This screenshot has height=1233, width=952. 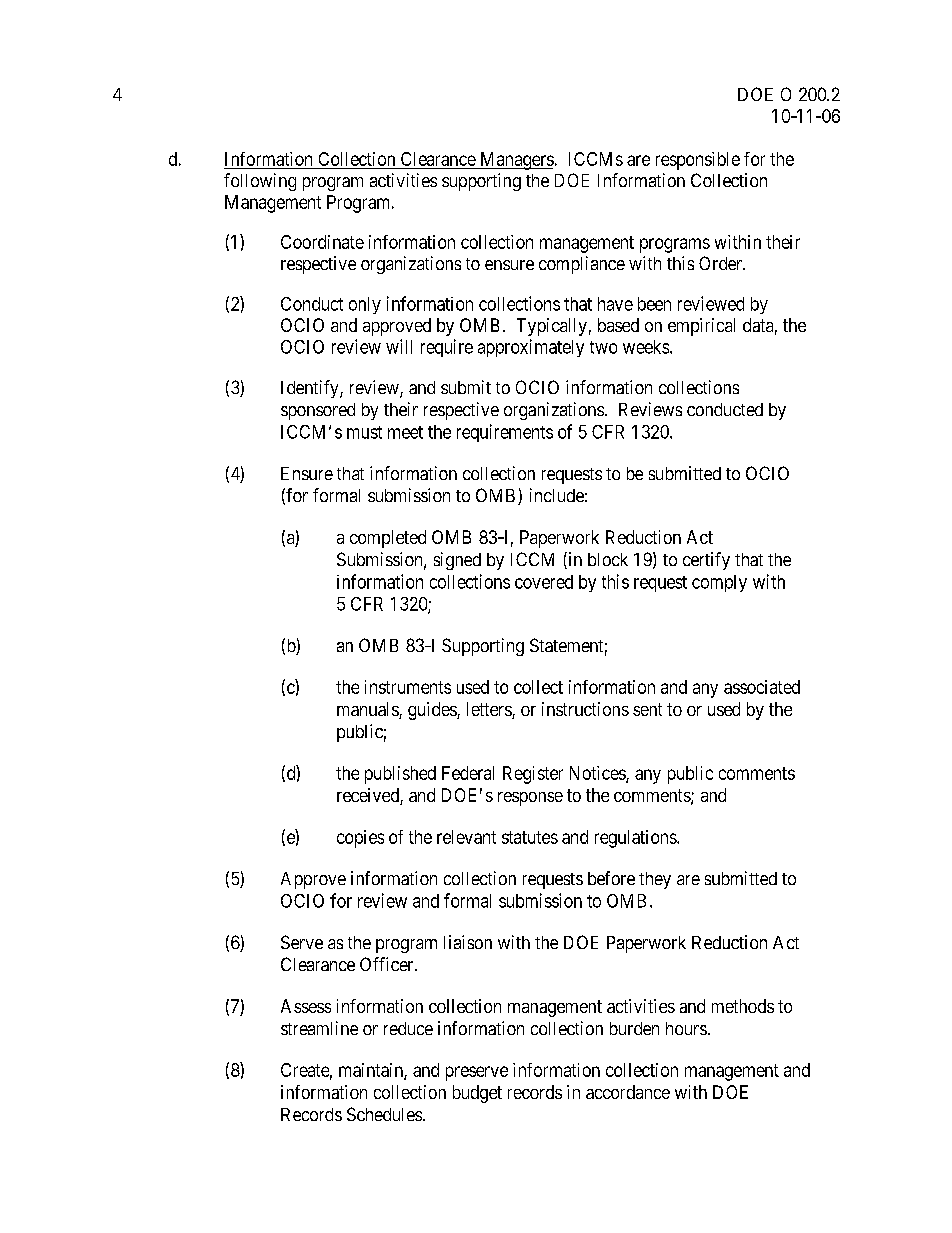 What do you see at coordinates (515, 161) in the screenshot?
I see `Managers` at bounding box center [515, 161].
